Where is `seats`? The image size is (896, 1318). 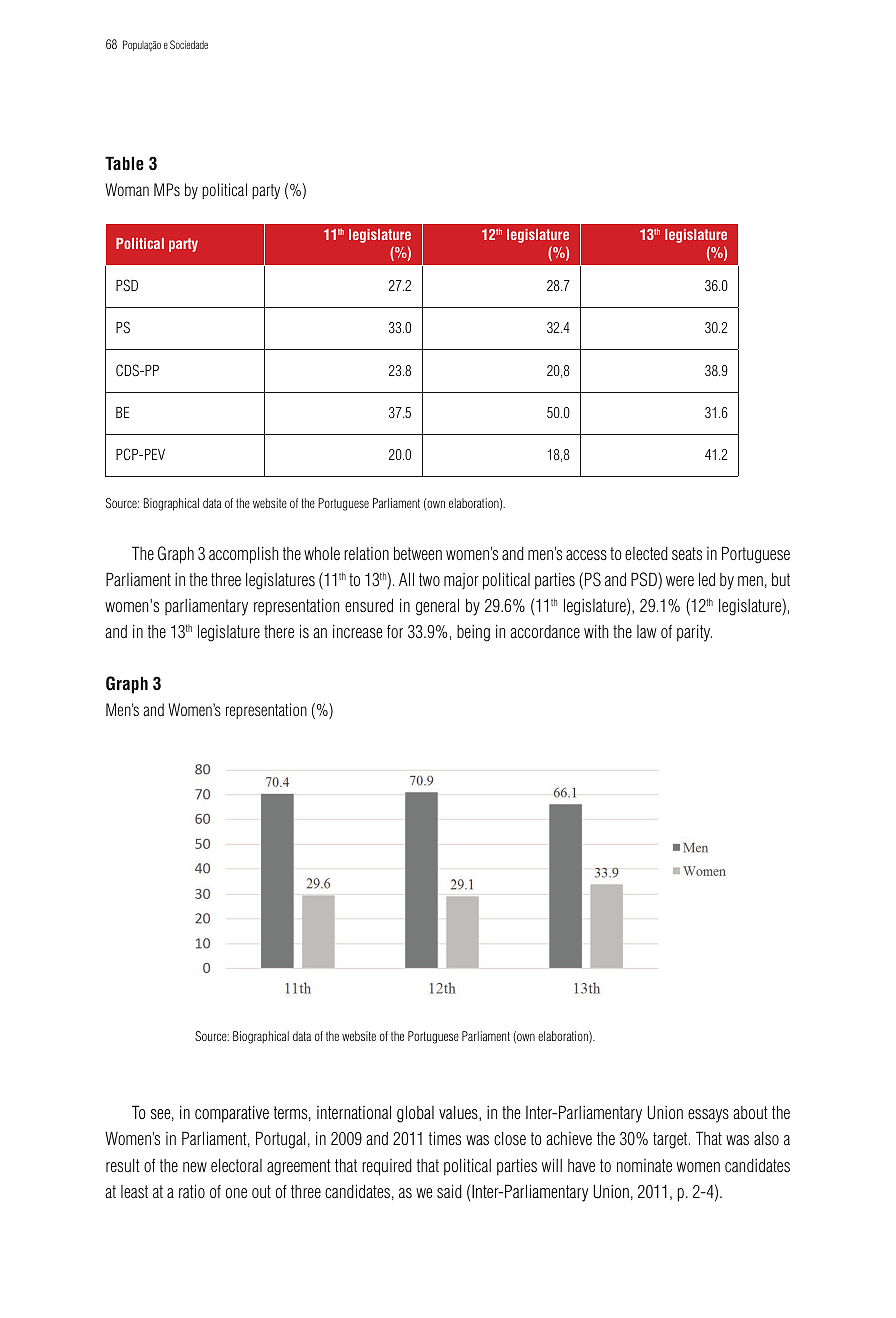
seats is located at coordinates (687, 553).
